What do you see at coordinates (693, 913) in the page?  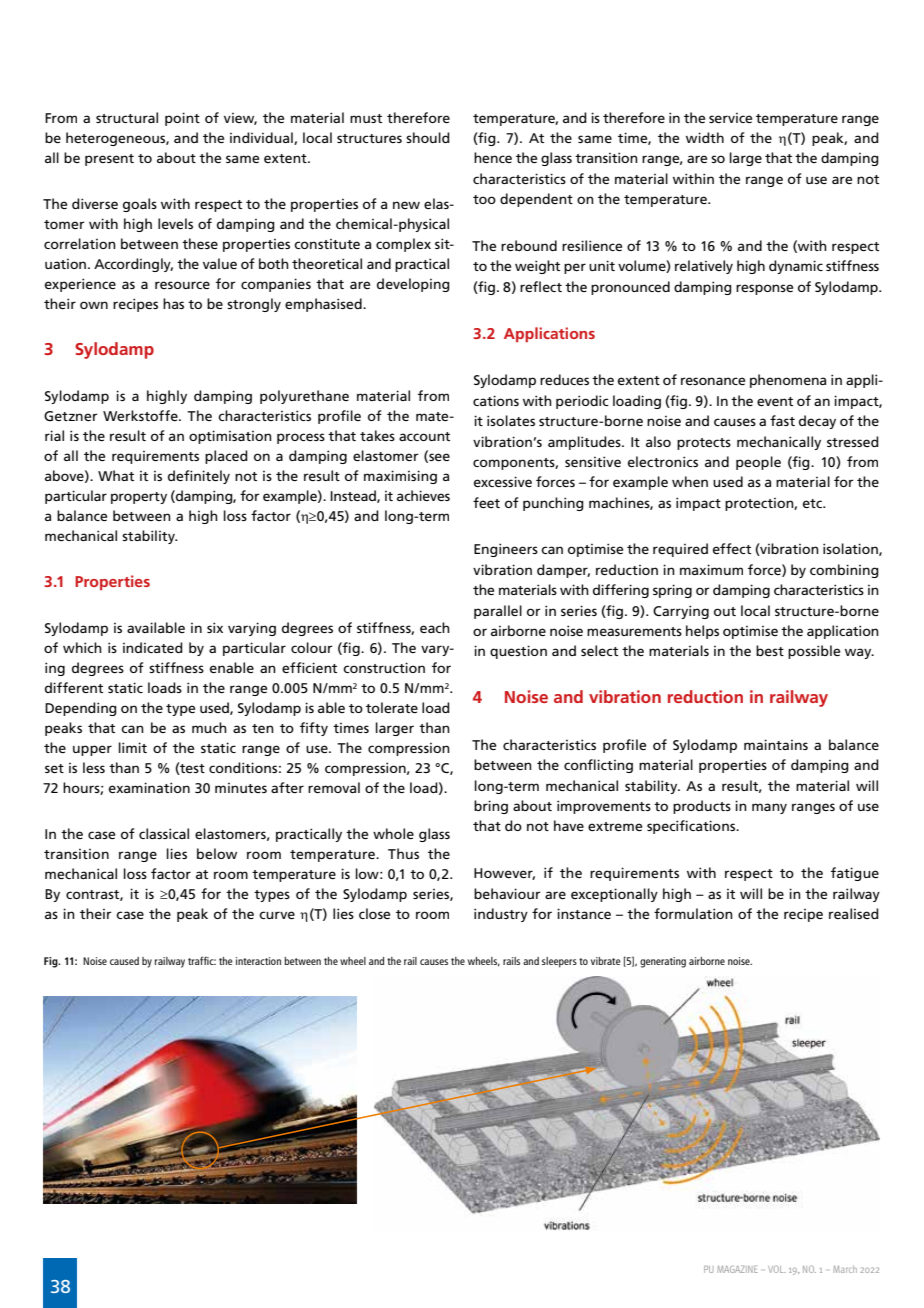 I see `formulation` at bounding box center [693, 913].
